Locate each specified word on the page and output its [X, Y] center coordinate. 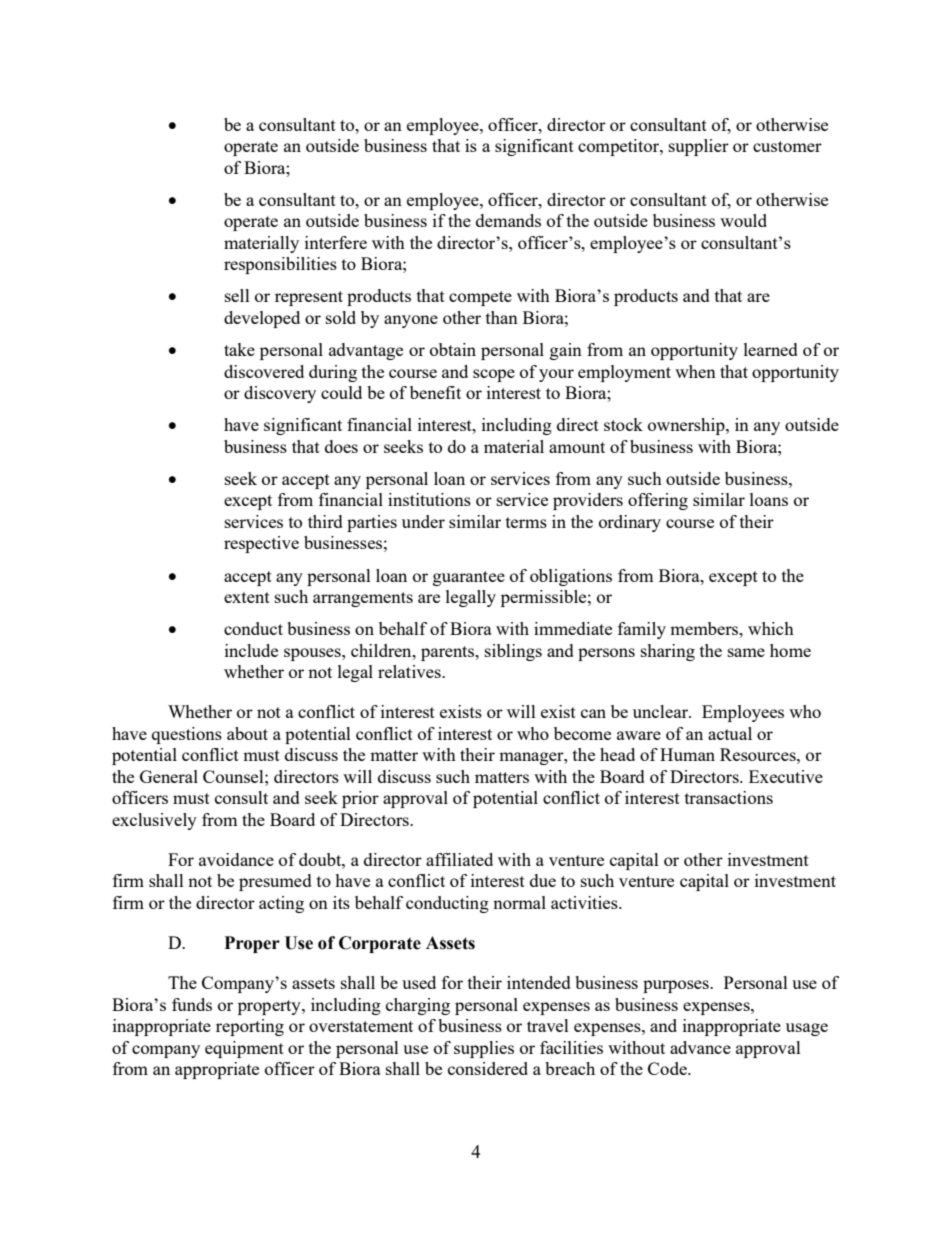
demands [508, 220]
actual [730, 733]
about [247, 733]
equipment [244, 1049]
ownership [687, 426]
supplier [699, 147]
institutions [429, 499]
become [582, 733]
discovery [280, 394]
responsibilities [280, 265]
